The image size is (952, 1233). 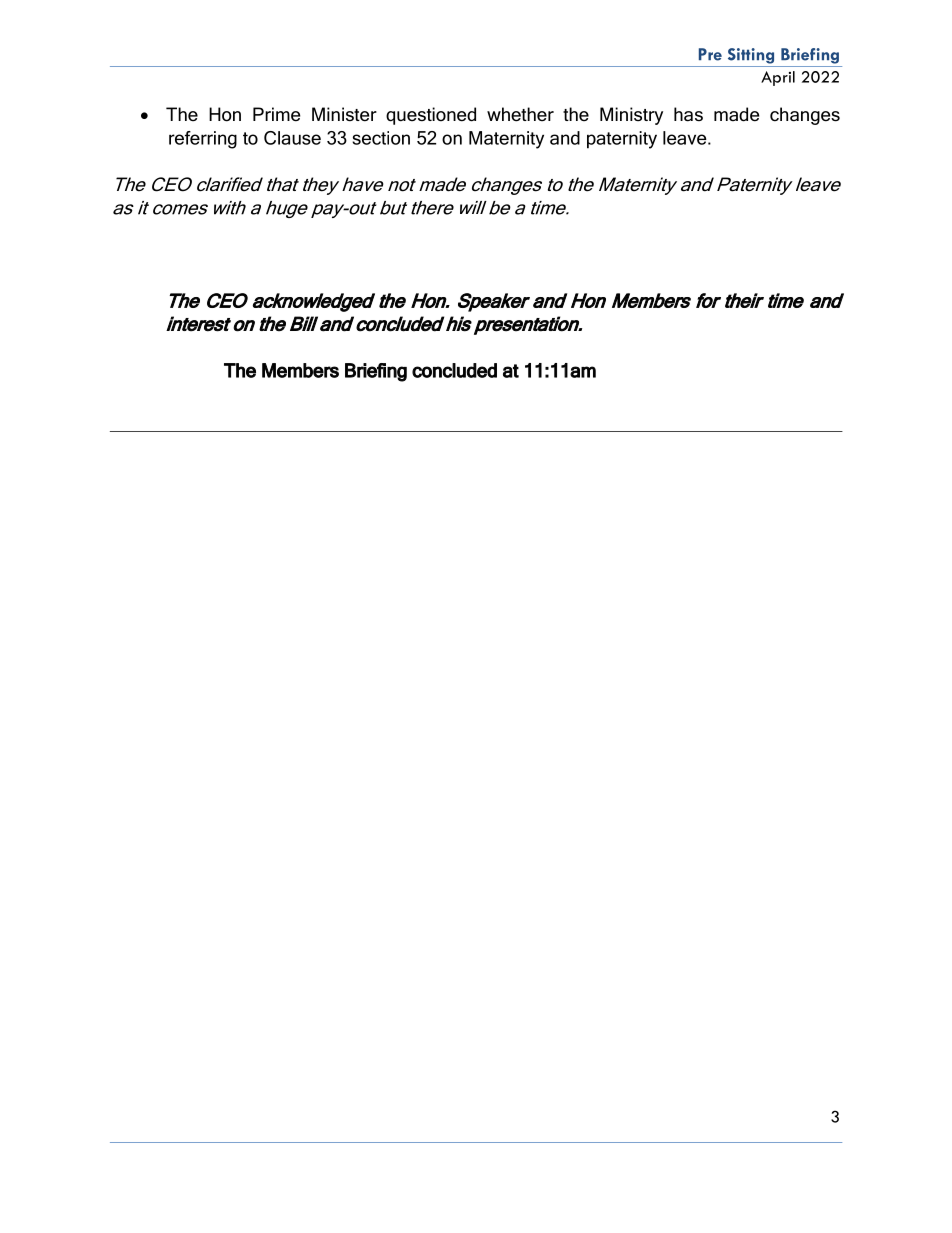 What do you see at coordinates (778, 78) in the screenshot?
I see `April` at bounding box center [778, 78].
